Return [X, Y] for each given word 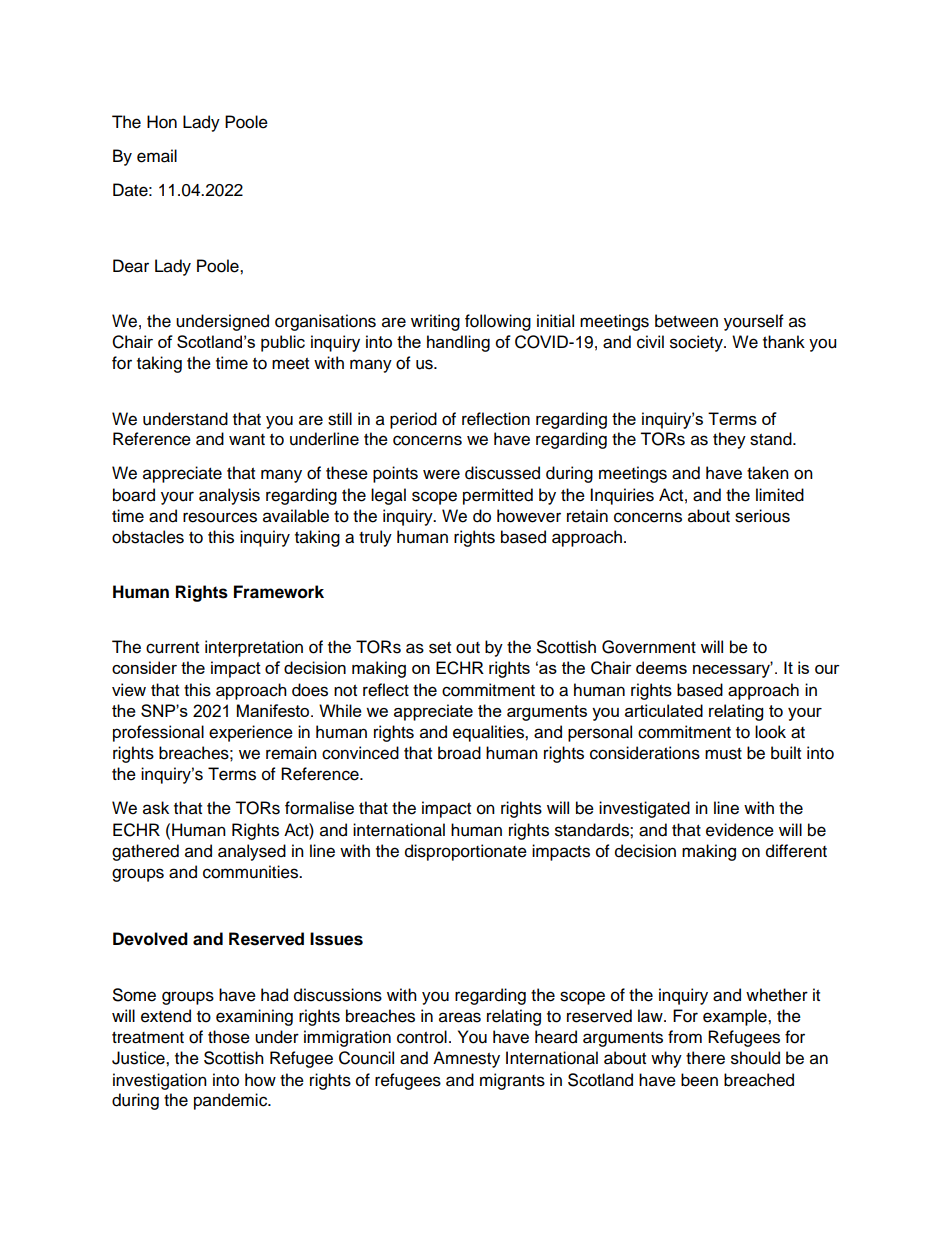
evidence [740, 830]
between [686, 321]
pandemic [232, 1101]
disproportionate [466, 852]
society [697, 343]
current [172, 648]
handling [458, 343]
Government [649, 647]
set [440, 648]
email [157, 156]
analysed [252, 852]
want [247, 440]
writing [435, 322]
